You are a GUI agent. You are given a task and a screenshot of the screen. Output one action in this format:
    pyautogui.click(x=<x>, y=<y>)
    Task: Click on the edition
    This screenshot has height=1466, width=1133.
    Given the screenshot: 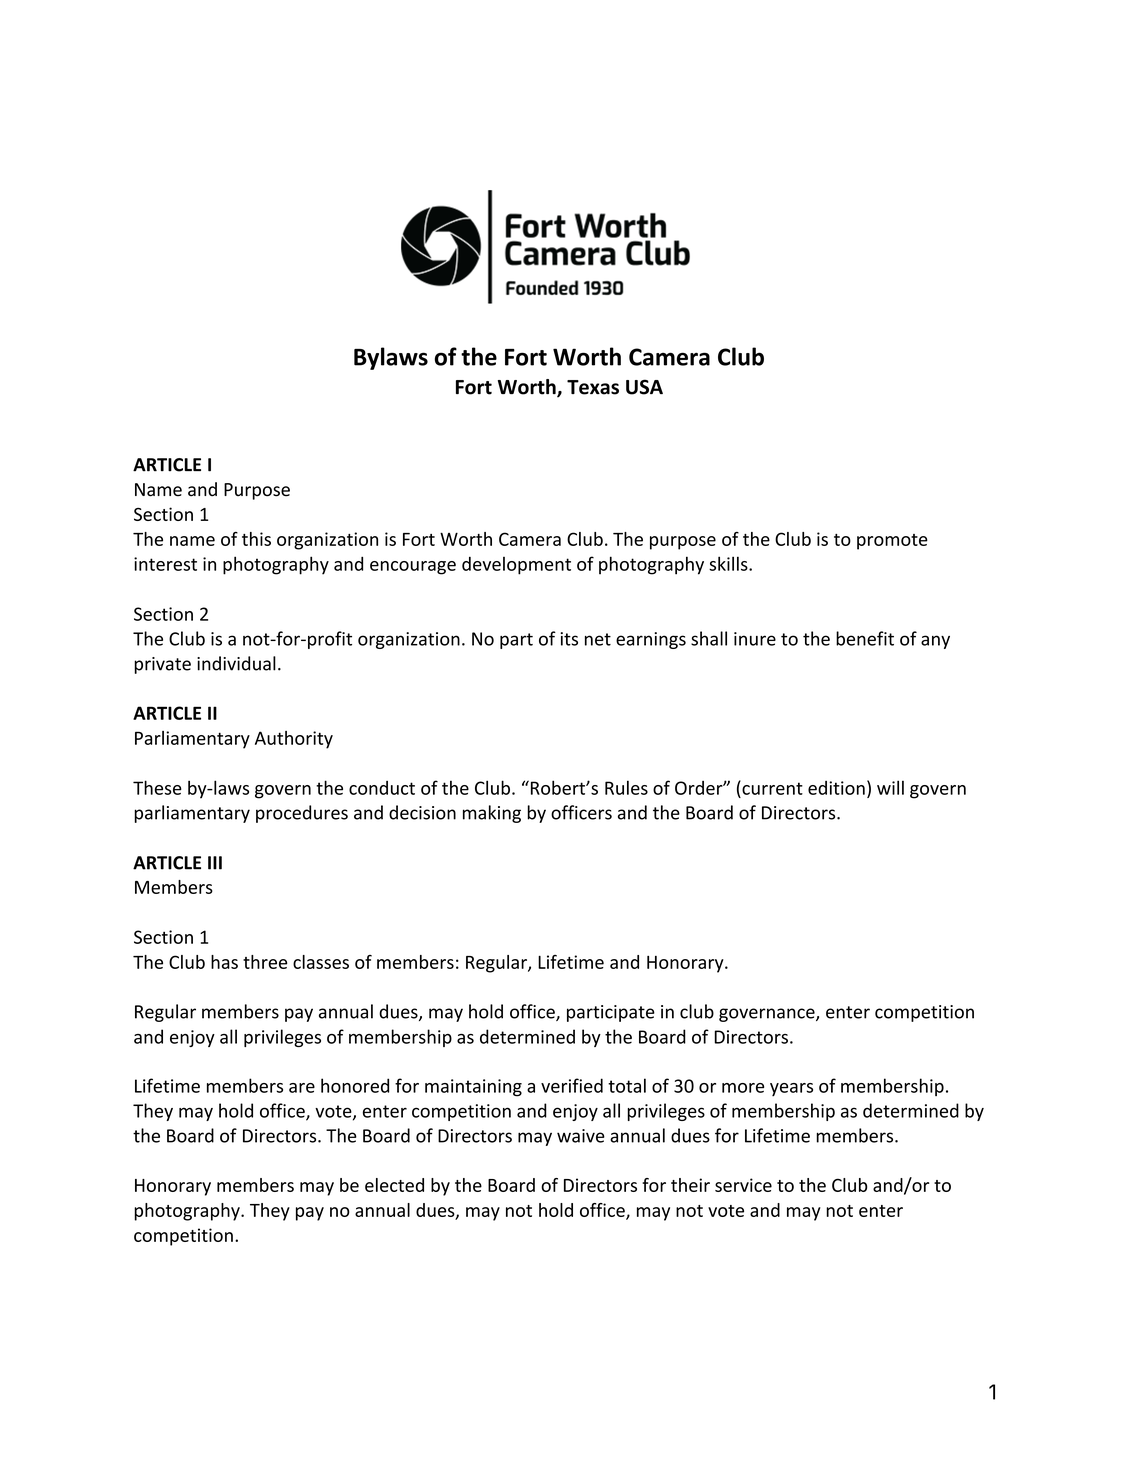 What is the action you would take?
    pyautogui.click(x=836, y=788)
